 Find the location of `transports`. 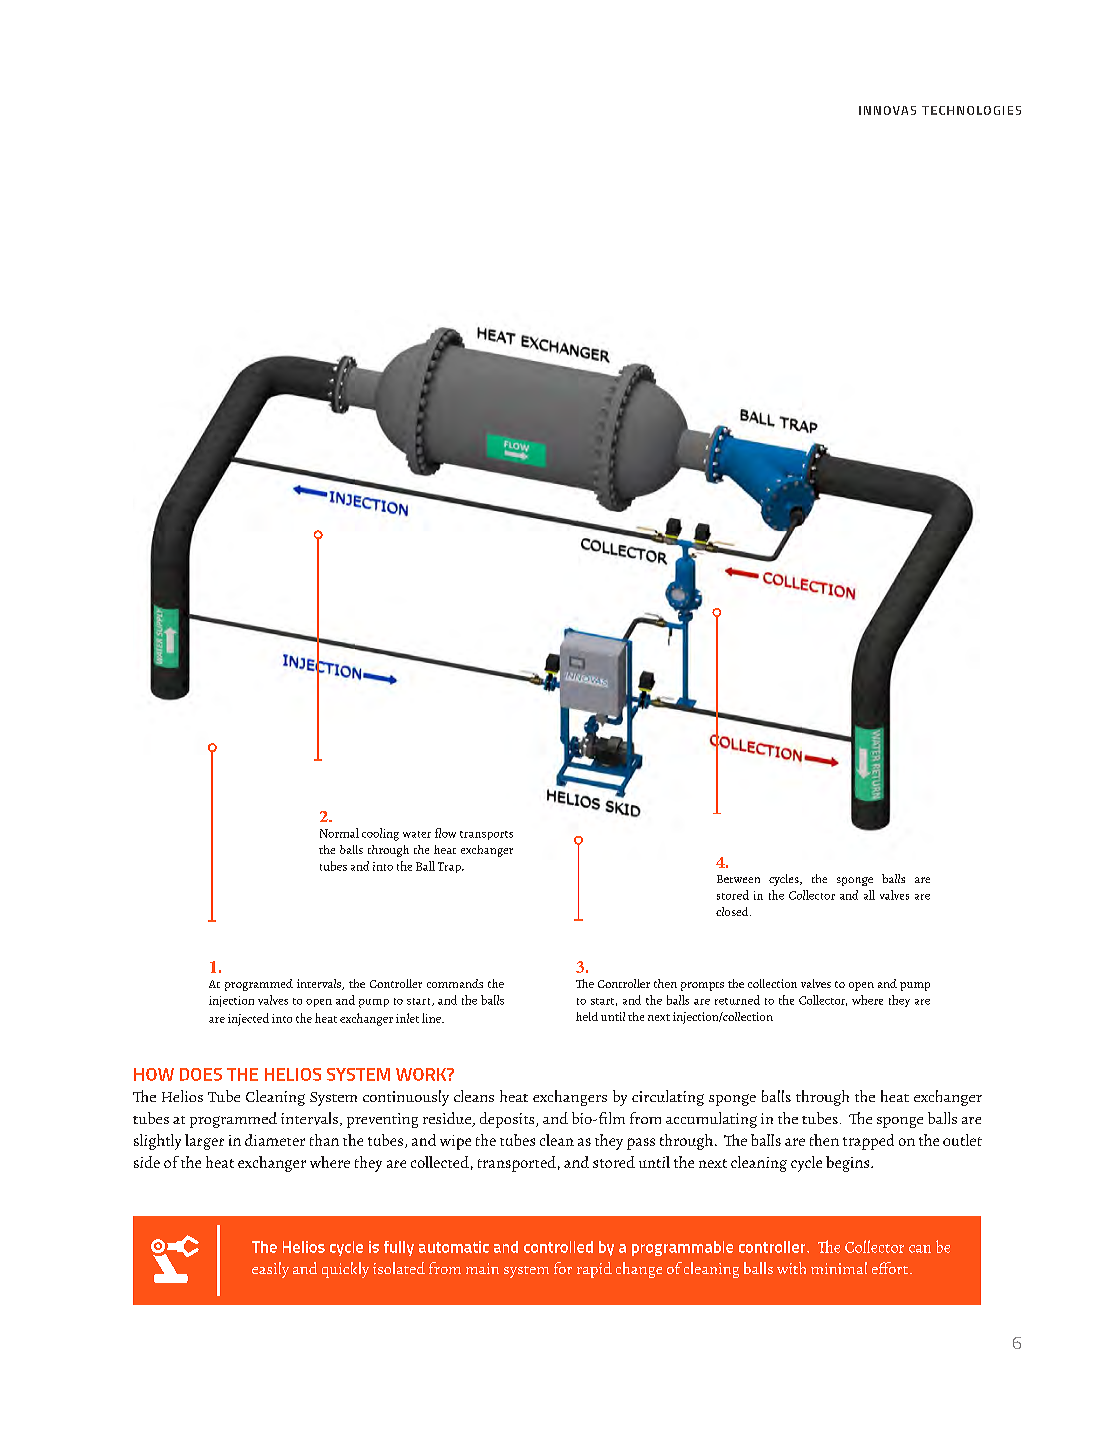

transports is located at coordinates (486, 835).
